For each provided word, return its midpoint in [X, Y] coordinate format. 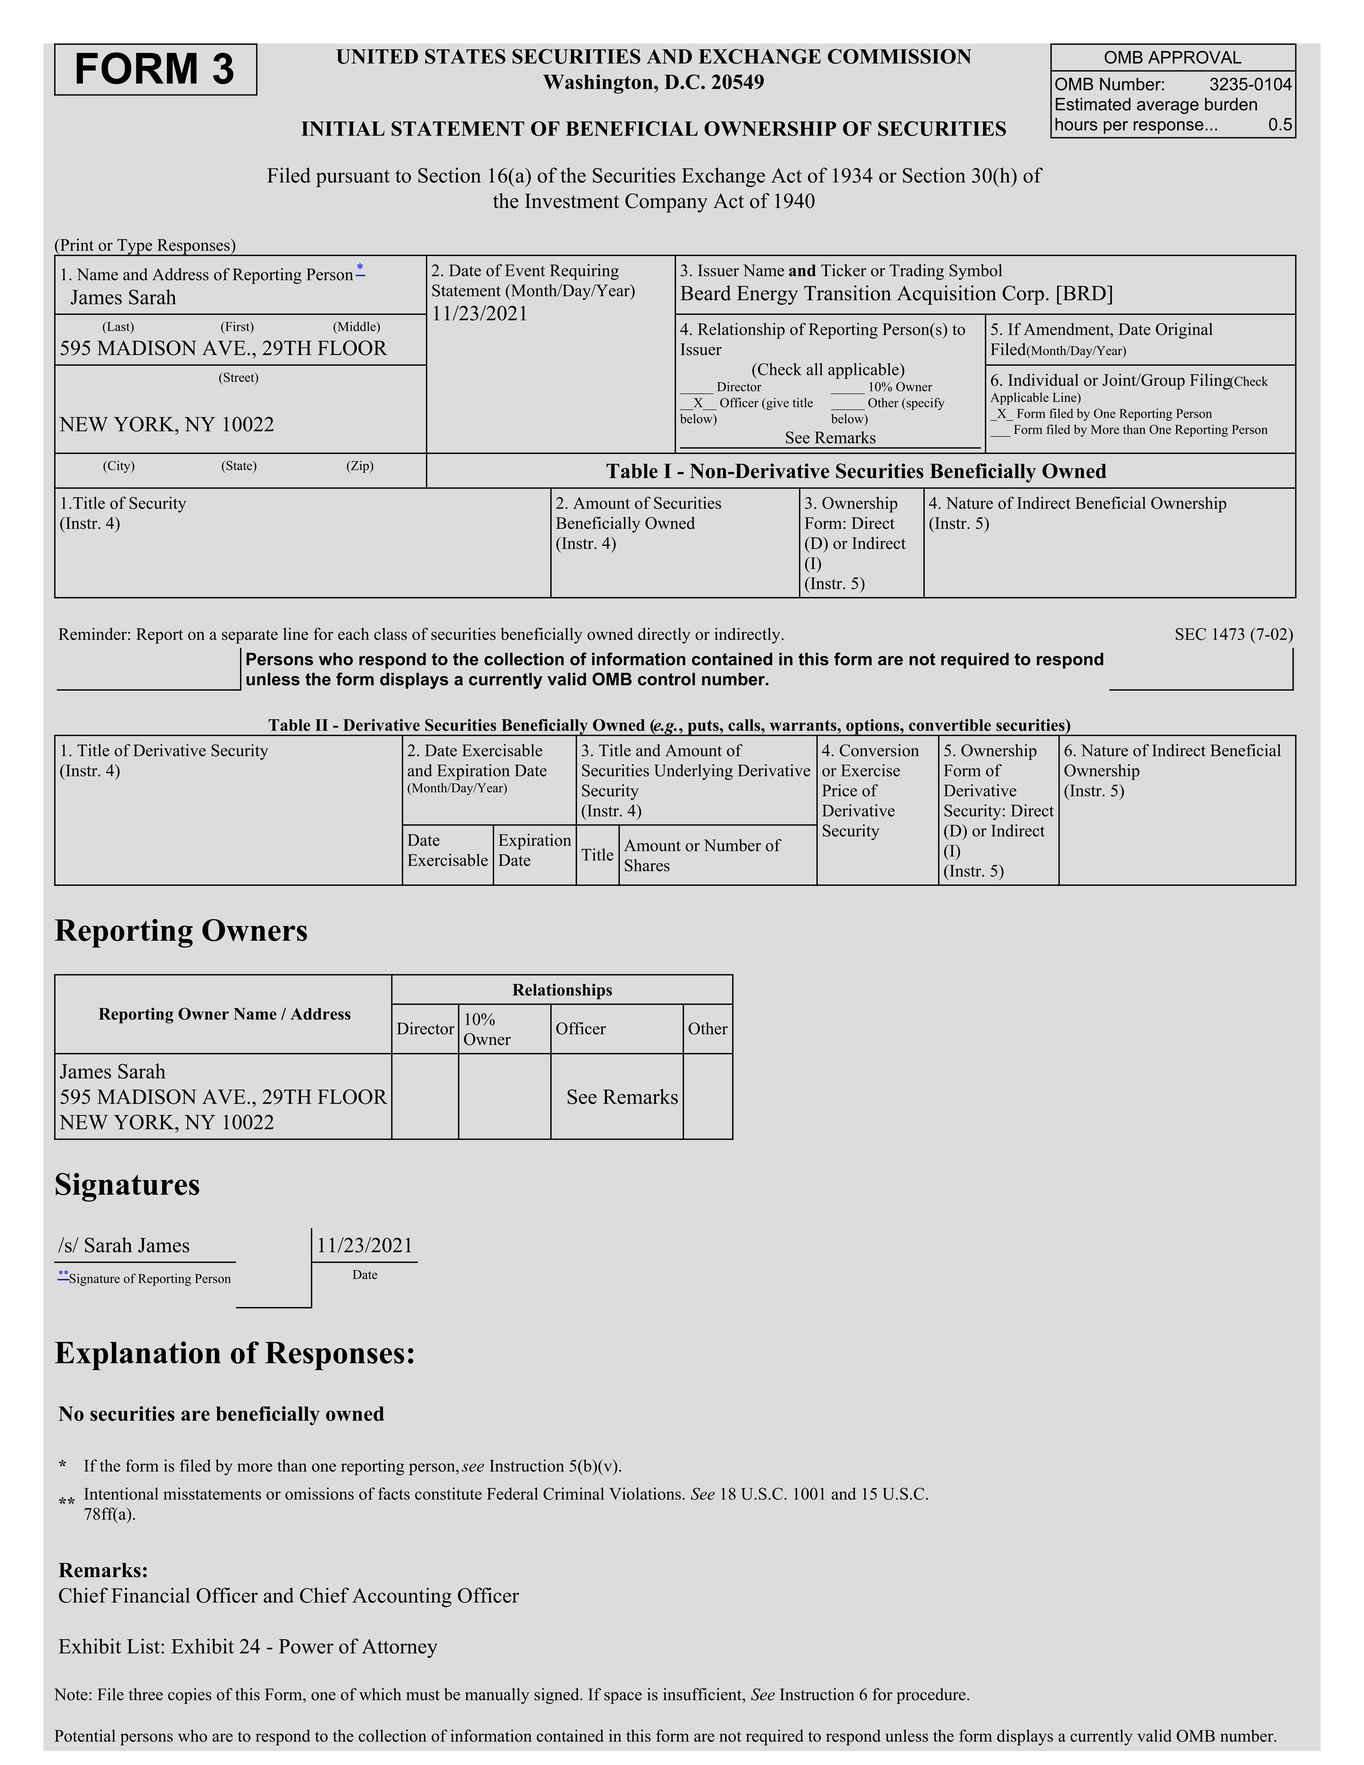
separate [250, 637]
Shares [647, 865]
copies [190, 1696]
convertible [950, 725]
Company [666, 203]
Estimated [1093, 104]
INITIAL [343, 128]
